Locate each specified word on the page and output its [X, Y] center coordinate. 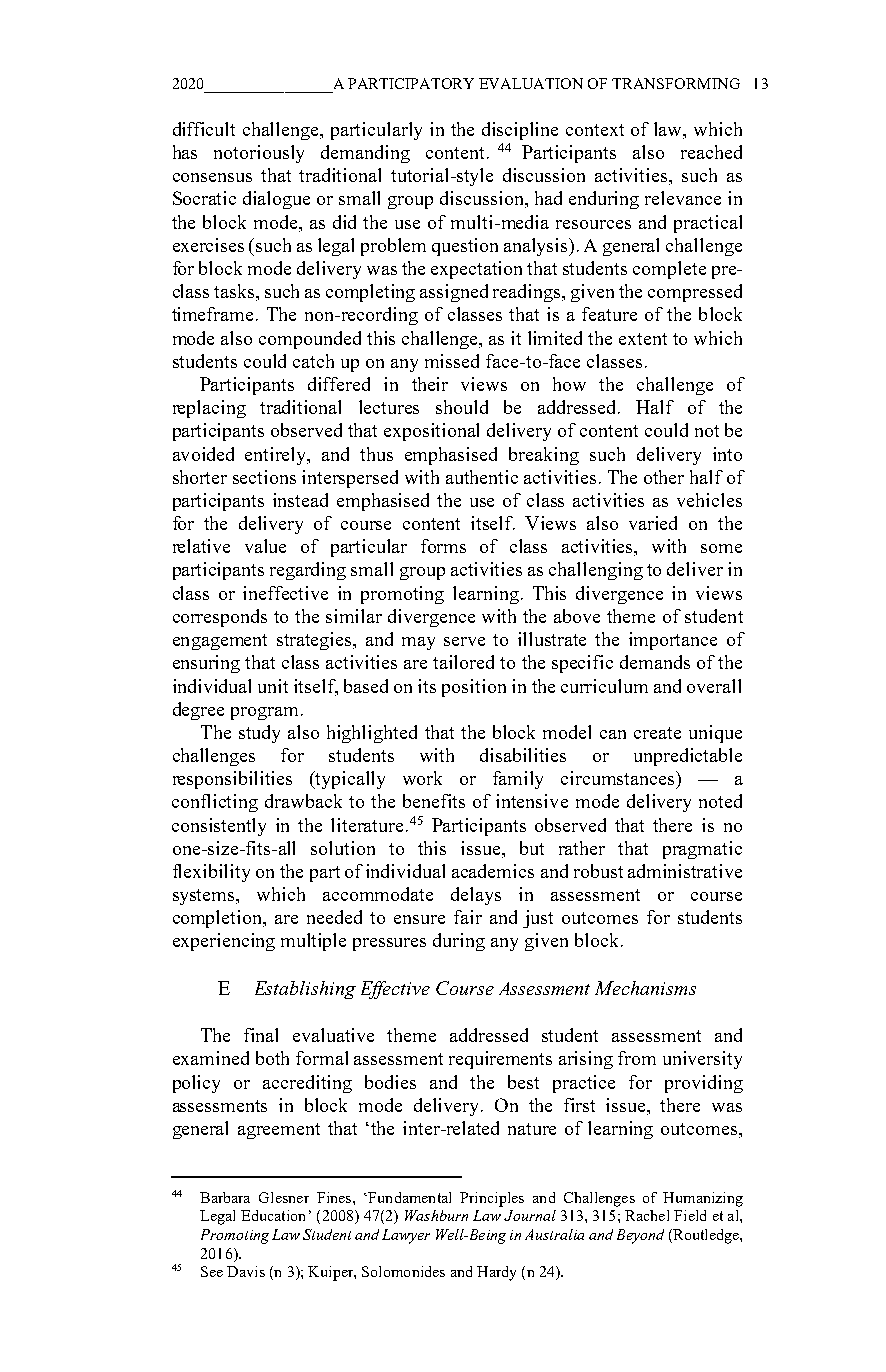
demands [655, 662]
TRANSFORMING [676, 83]
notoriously [259, 154]
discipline [520, 131]
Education [273, 1215]
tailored [463, 662]
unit [273, 686]
